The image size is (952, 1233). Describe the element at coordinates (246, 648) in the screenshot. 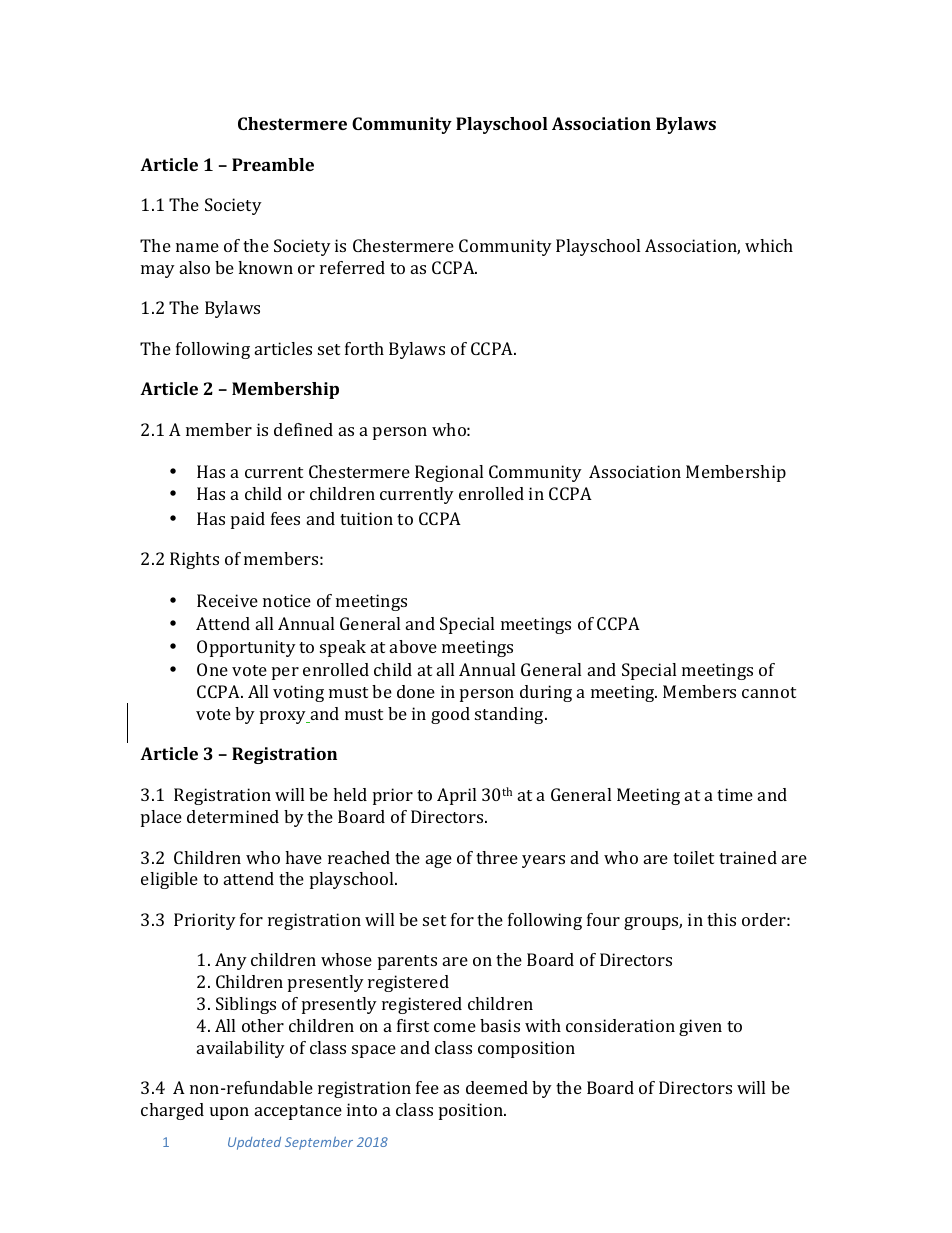

I see `Opportunity` at that location.
